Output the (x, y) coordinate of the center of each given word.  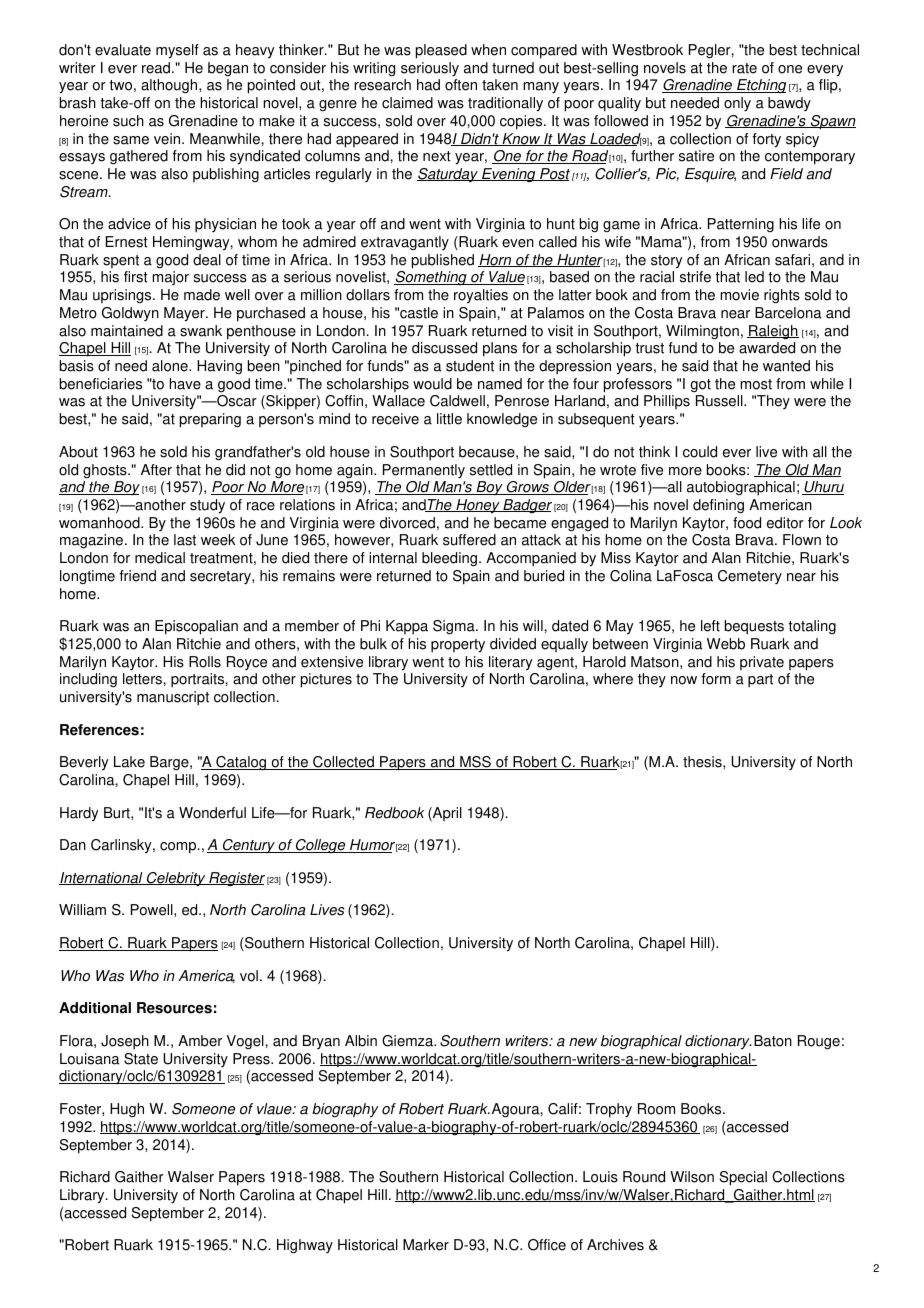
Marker (426, 1245)
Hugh (127, 1110)
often (461, 85)
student (470, 366)
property (458, 646)
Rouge (819, 1042)
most (756, 384)
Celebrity (176, 879)
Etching (760, 86)
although (170, 86)
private (762, 663)
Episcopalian (196, 627)
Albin (361, 1041)
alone (171, 366)
